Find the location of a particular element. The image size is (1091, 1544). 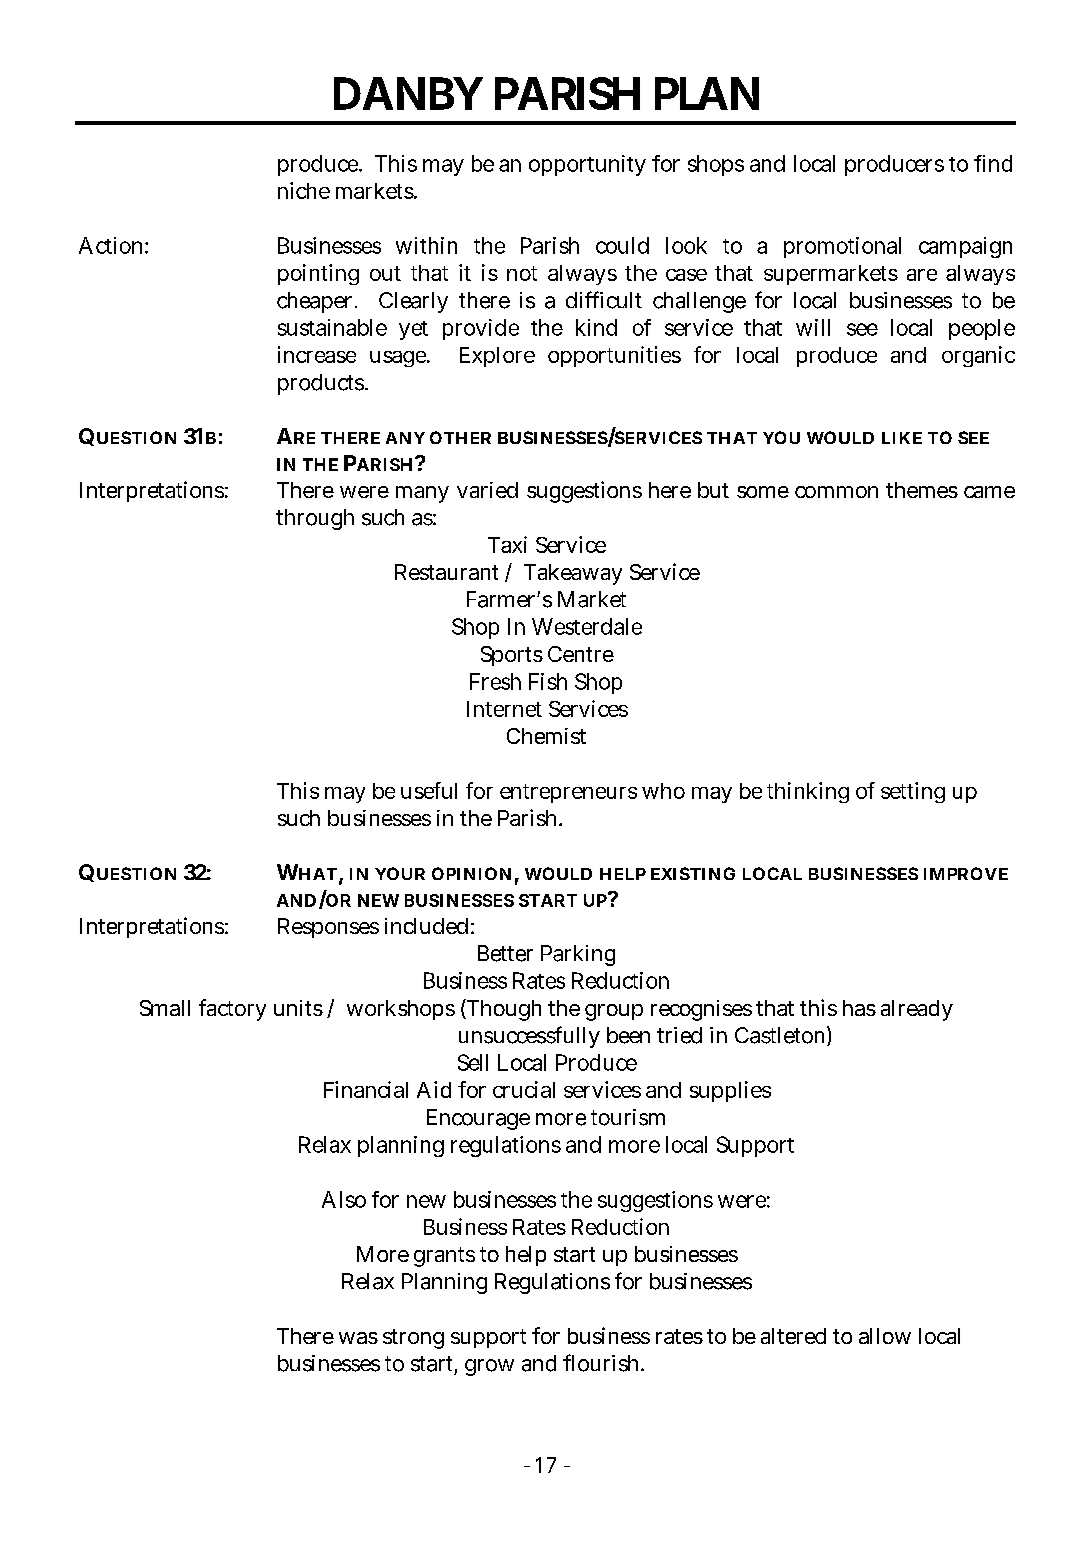

was is located at coordinates (358, 1338).
